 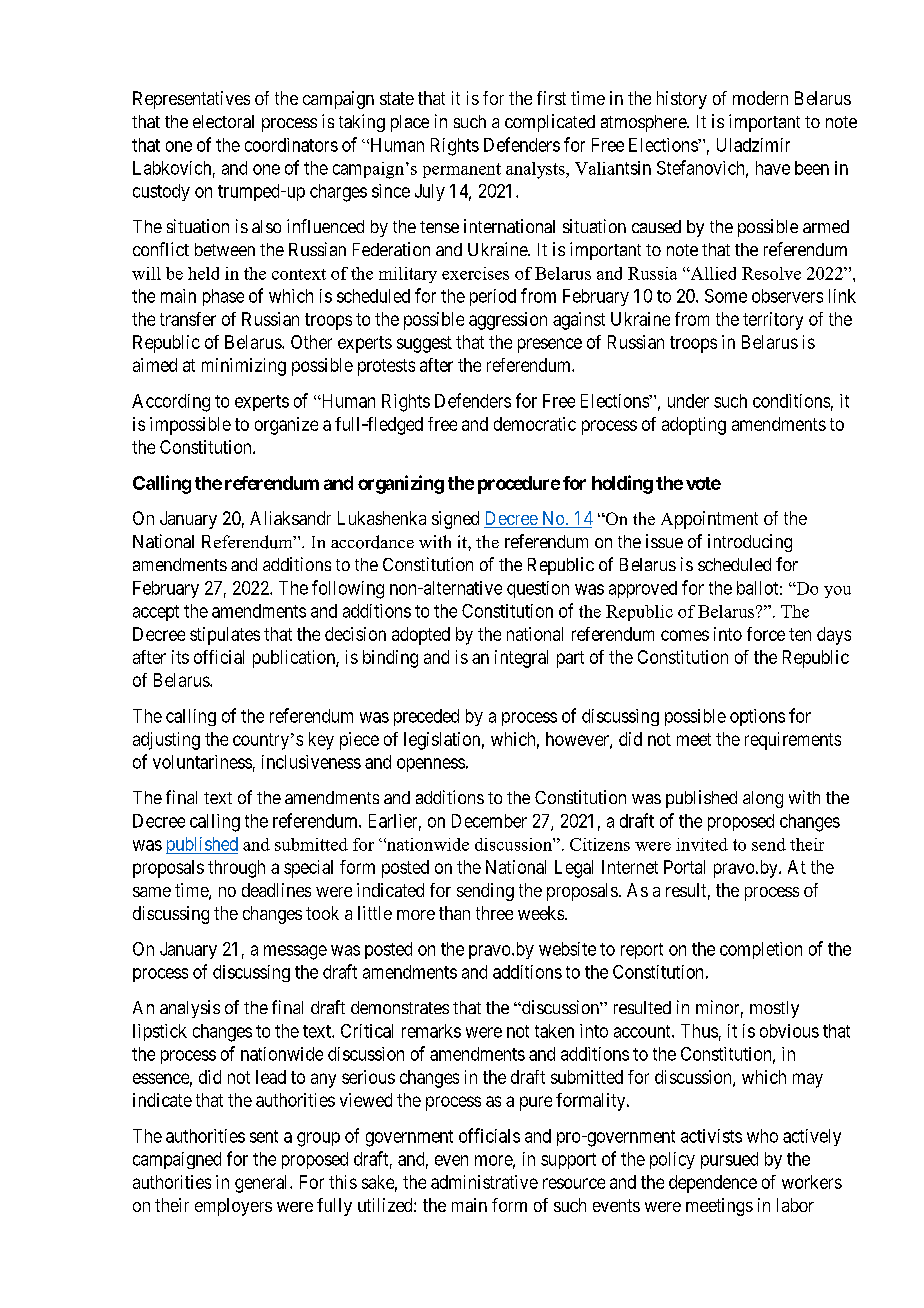 What do you see at coordinates (521, 659) in the image?
I see `integral` at bounding box center [521, 659].
